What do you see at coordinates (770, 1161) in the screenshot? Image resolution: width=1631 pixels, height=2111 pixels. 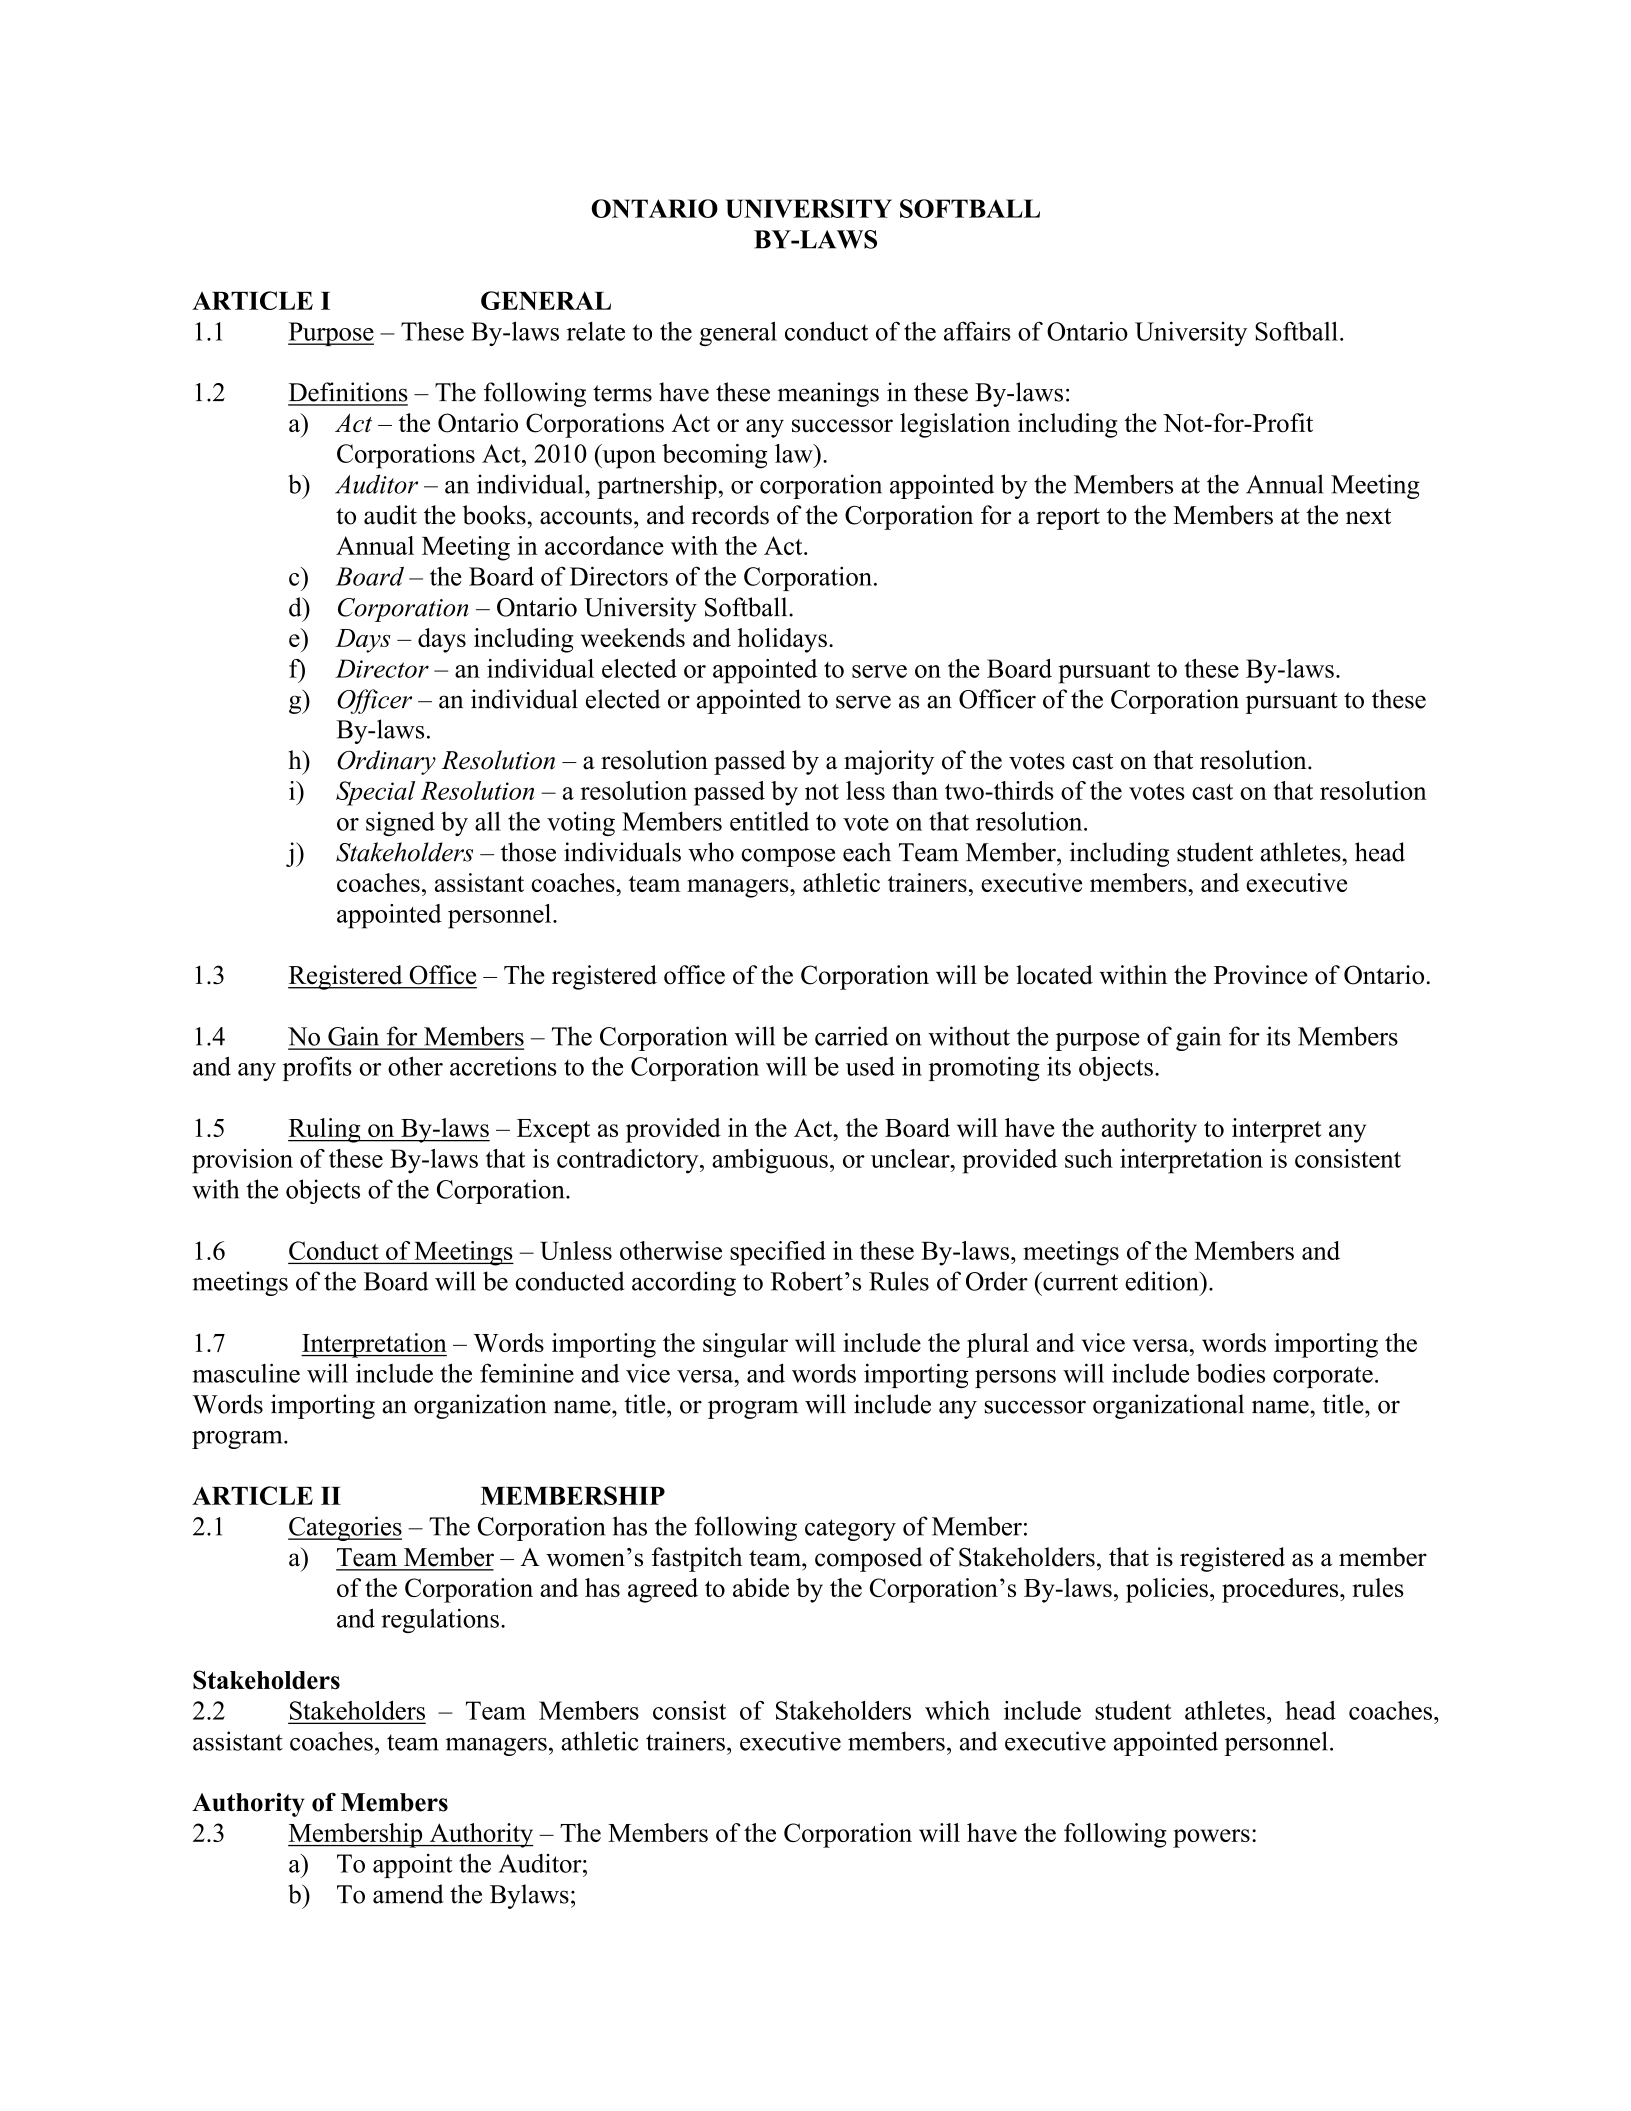 I see `ambiguous` at bounding box center [770, 1161].
